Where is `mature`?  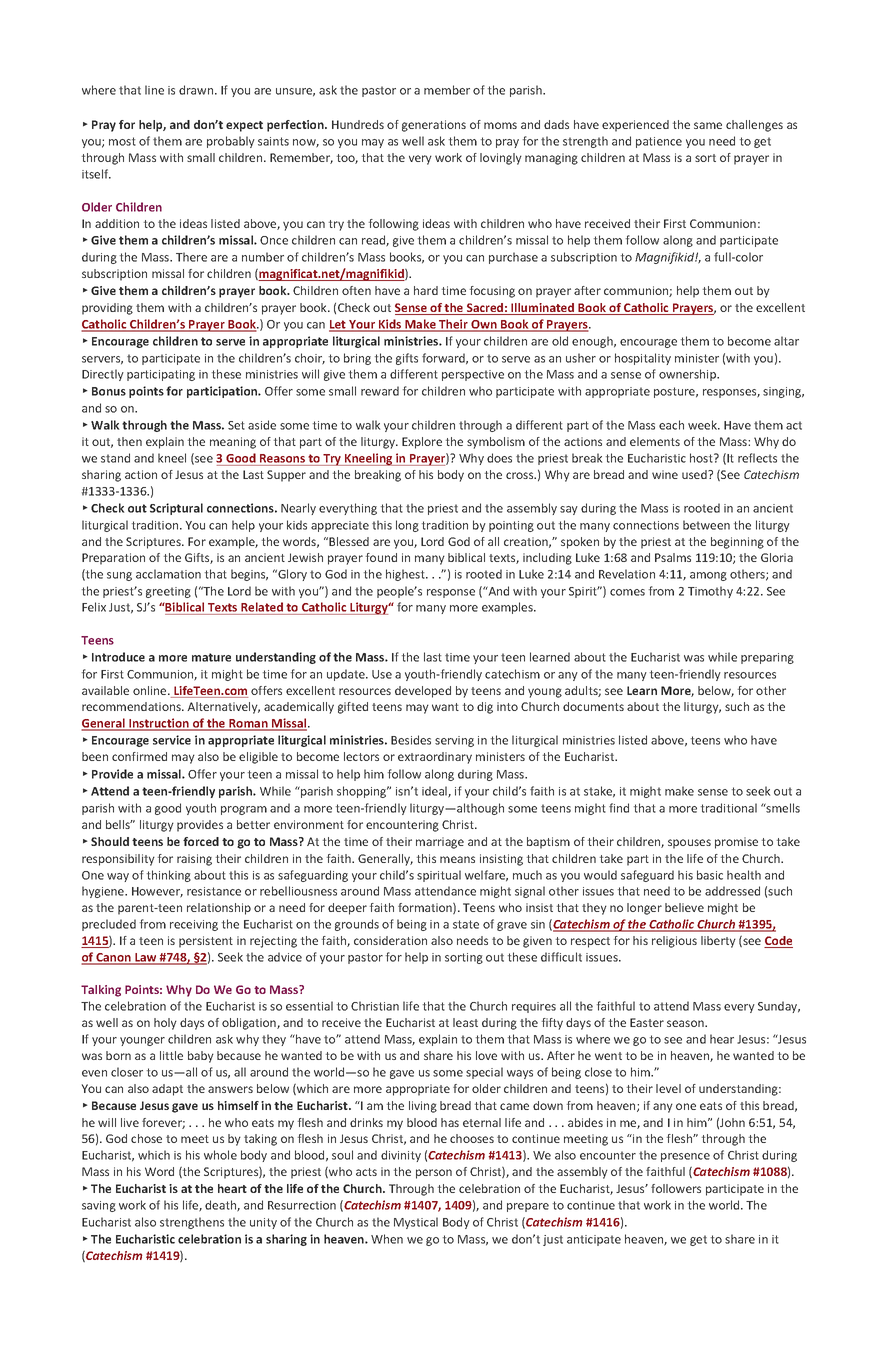
mature is located at coordinates (211, 657).
